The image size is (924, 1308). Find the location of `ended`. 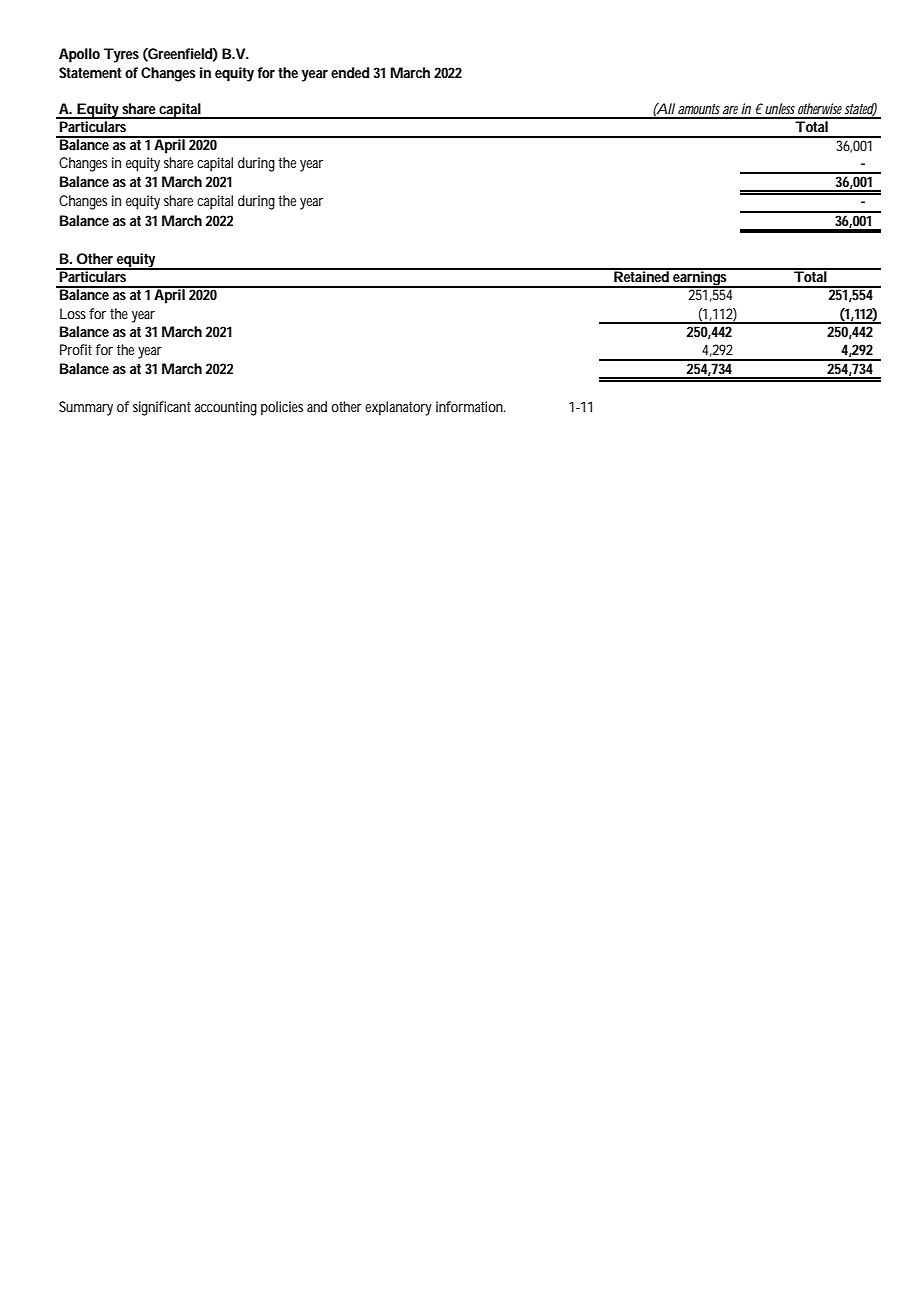

ended is located at coordinates (350, 72).
